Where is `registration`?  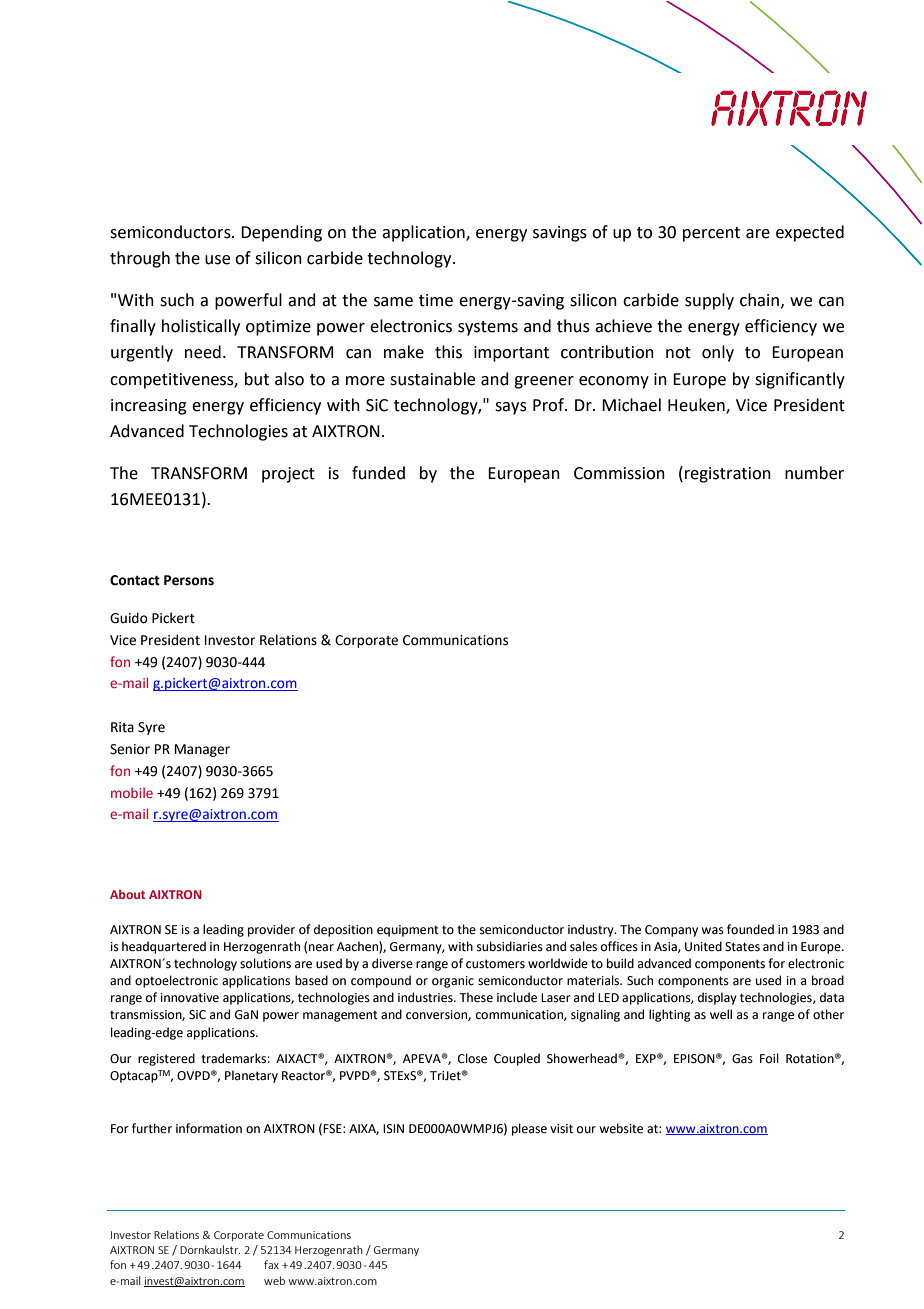 registration is located at coordinates (728, 475).
